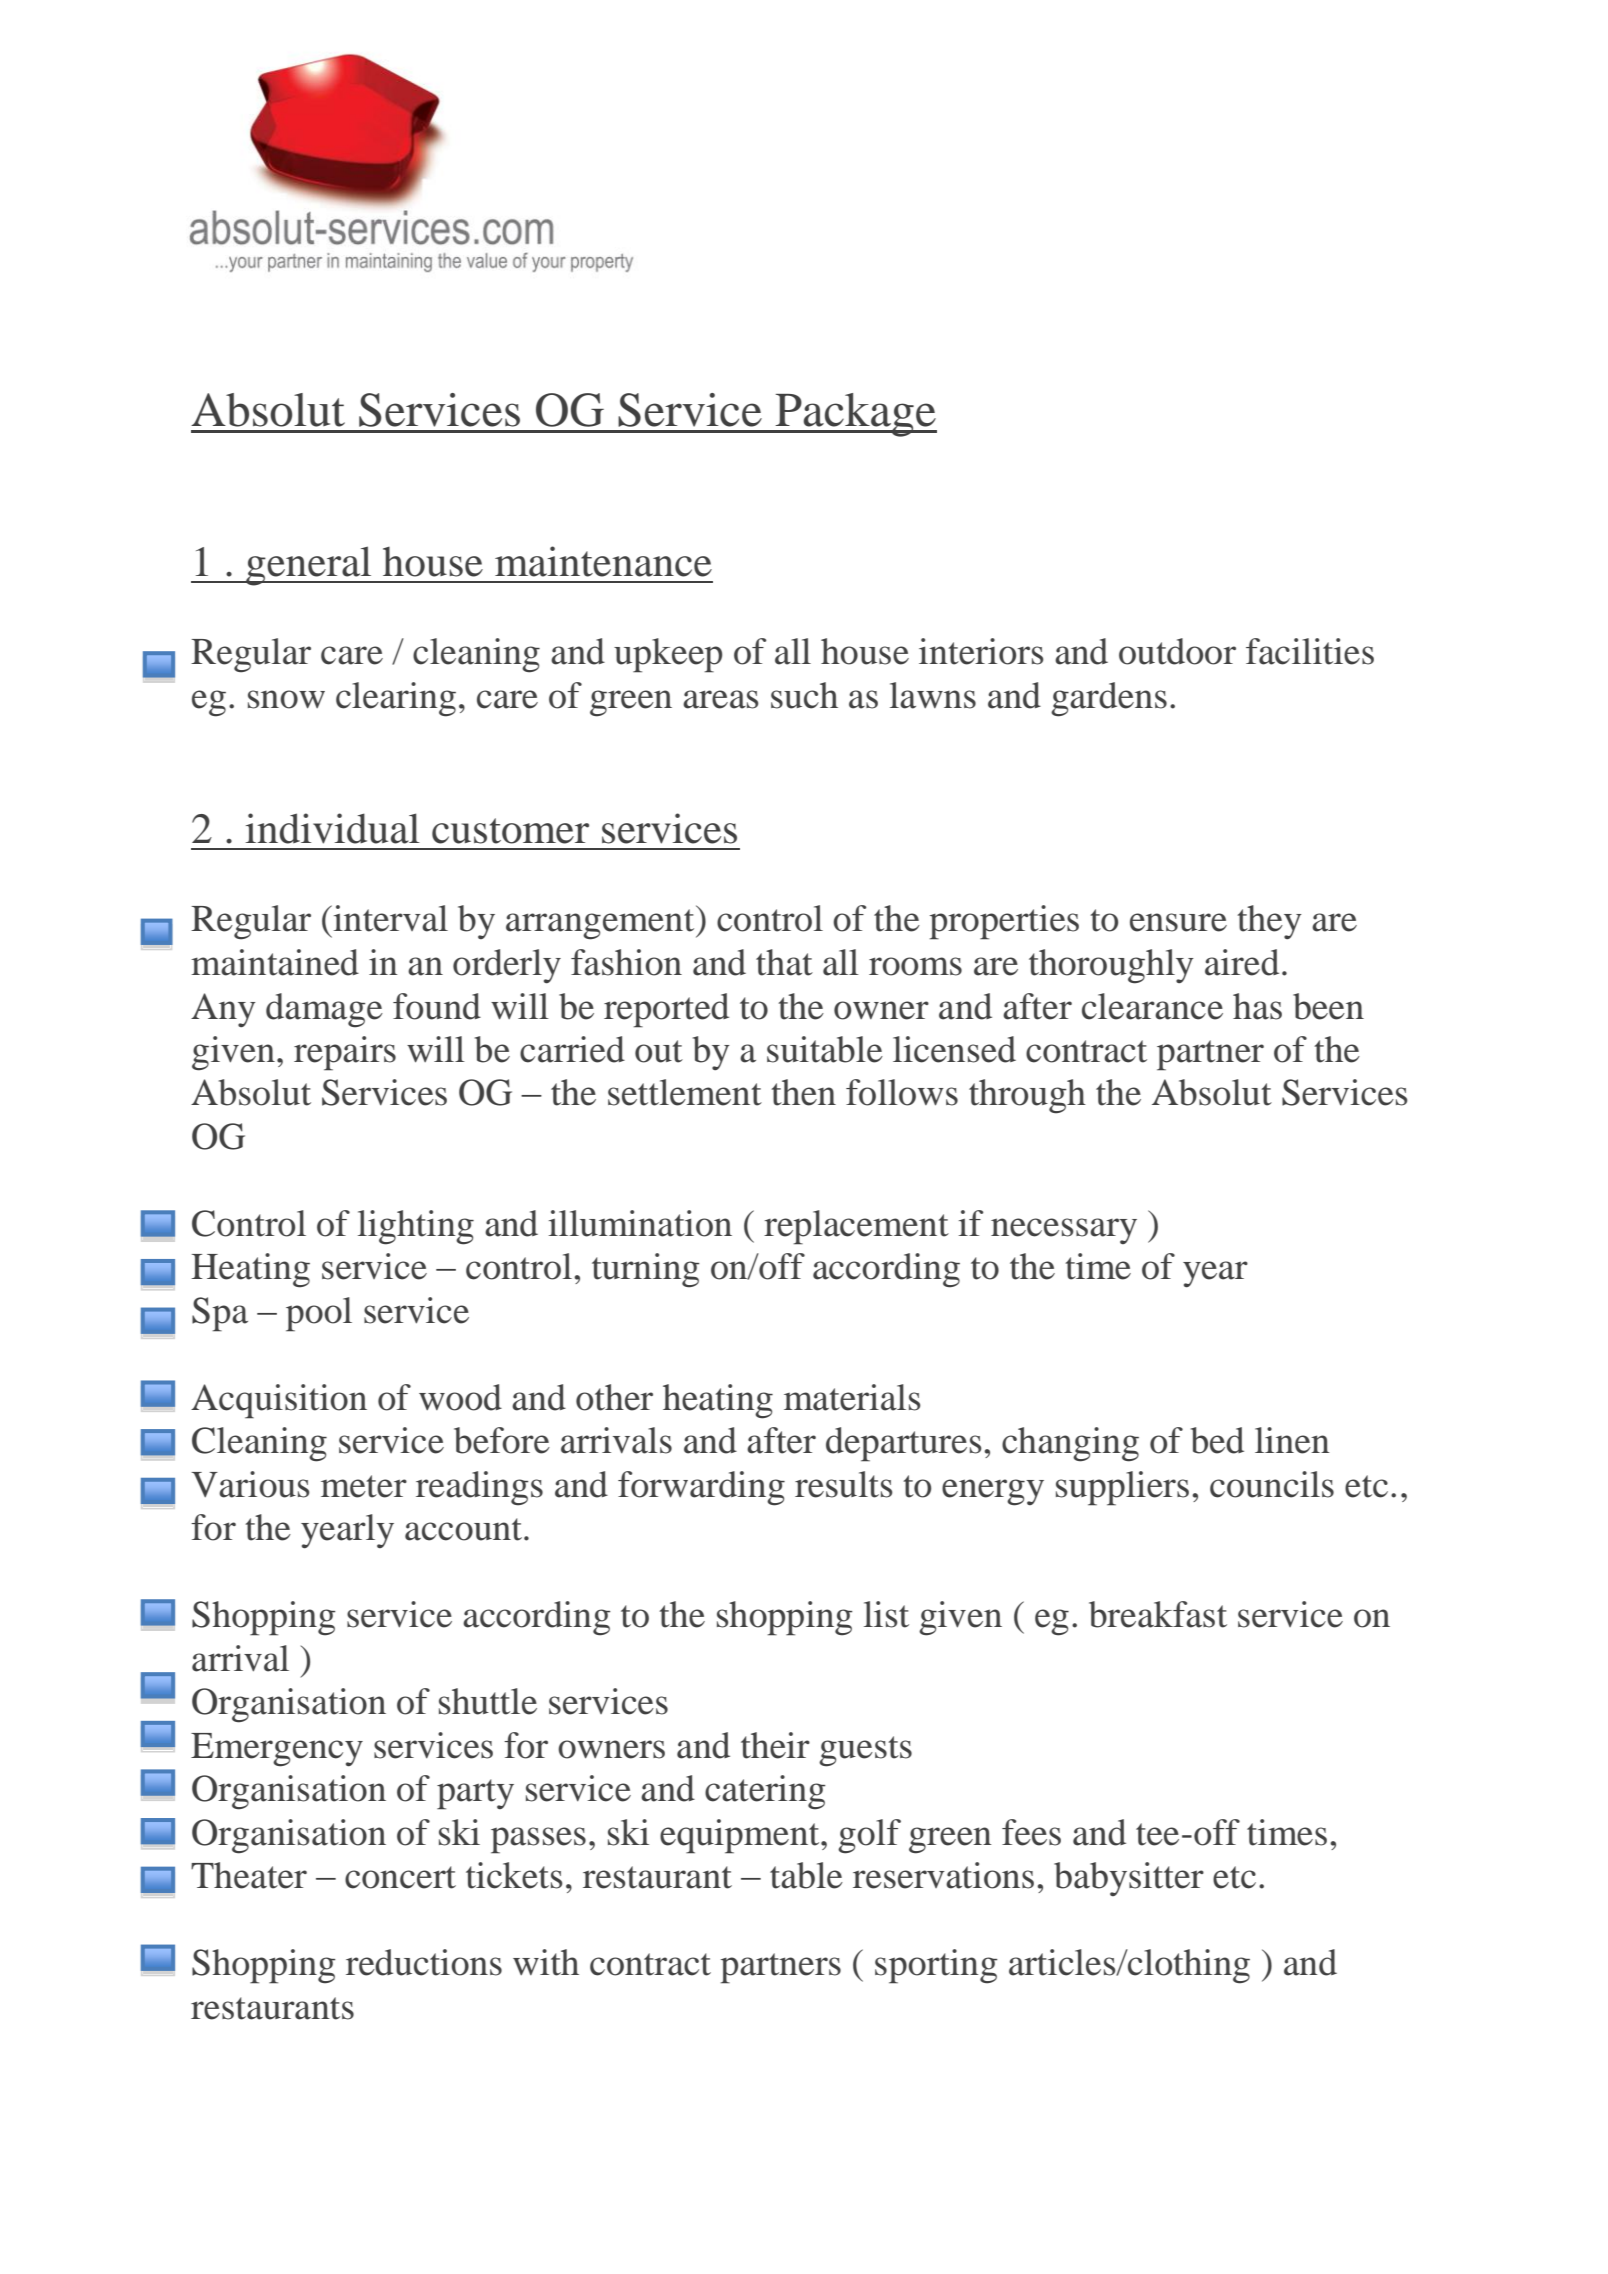 The height and width of the screenshot is (2274, 1608). What do you see at coordinates (309, 566) in the screenshot?
I see `general` at bounding box center [309, 566].
